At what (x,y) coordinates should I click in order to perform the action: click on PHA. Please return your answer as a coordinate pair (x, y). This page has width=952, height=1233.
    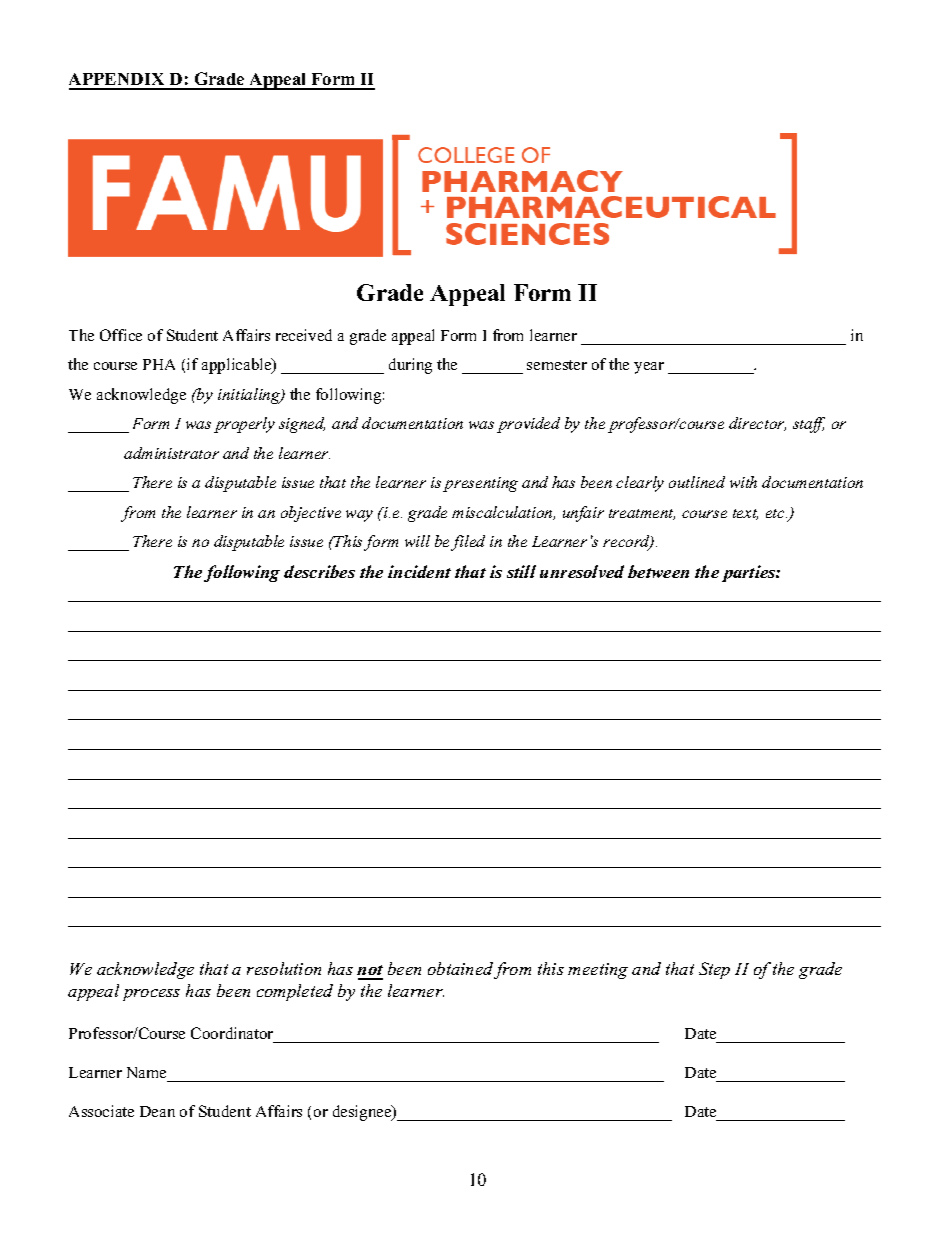
    Looking at the image, I should click on (159, 364).
